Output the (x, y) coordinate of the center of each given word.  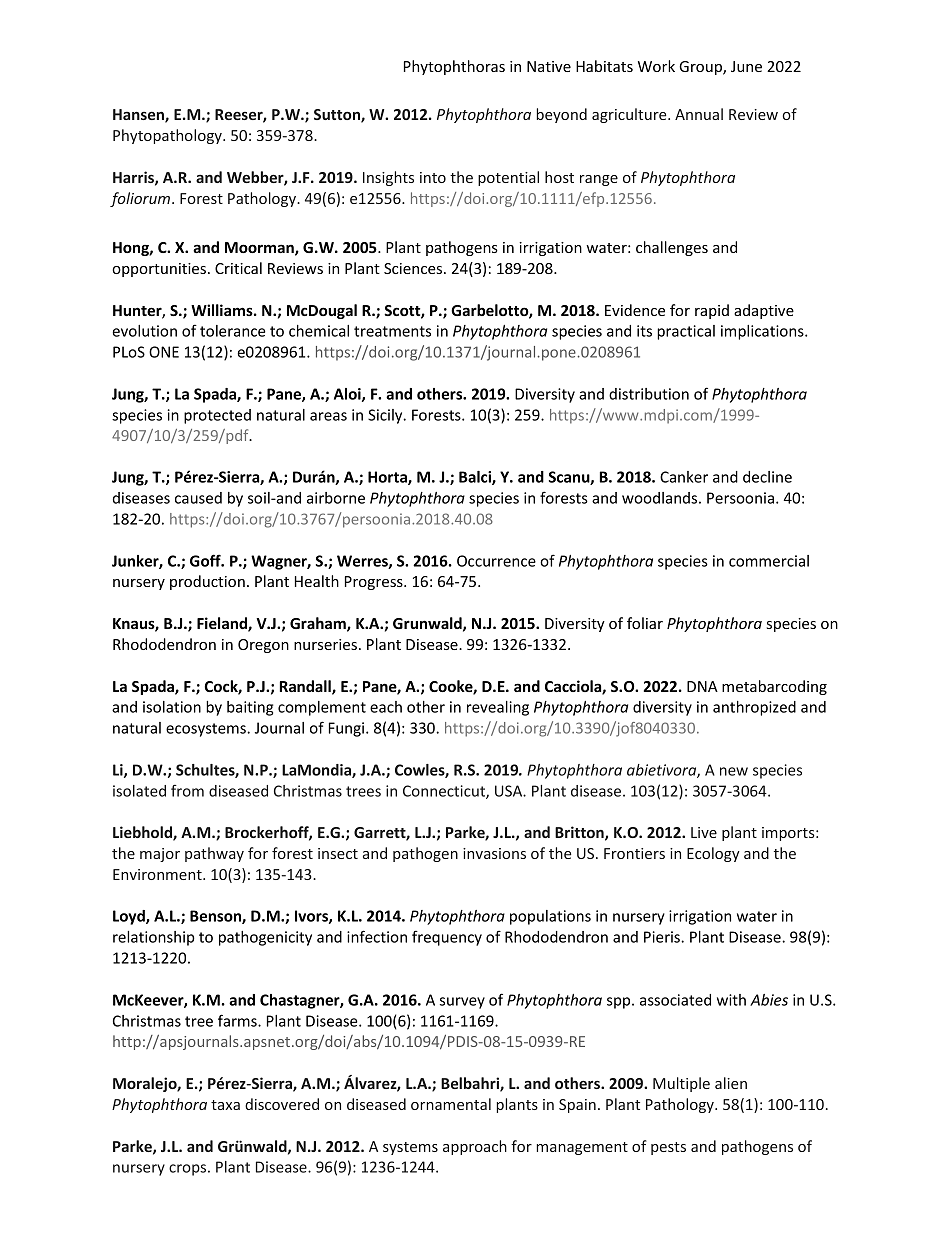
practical (686, 332)
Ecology (713, 854)
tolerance (233, 331)
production (207, 582)
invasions (494, 853)
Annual (699, 114)
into (433, 177)
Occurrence (496, 561)
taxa (225, 1105)
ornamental (451, 1104)
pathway (214, 854)
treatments (392, 331)
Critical (238, 268)
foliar (645, 623)
